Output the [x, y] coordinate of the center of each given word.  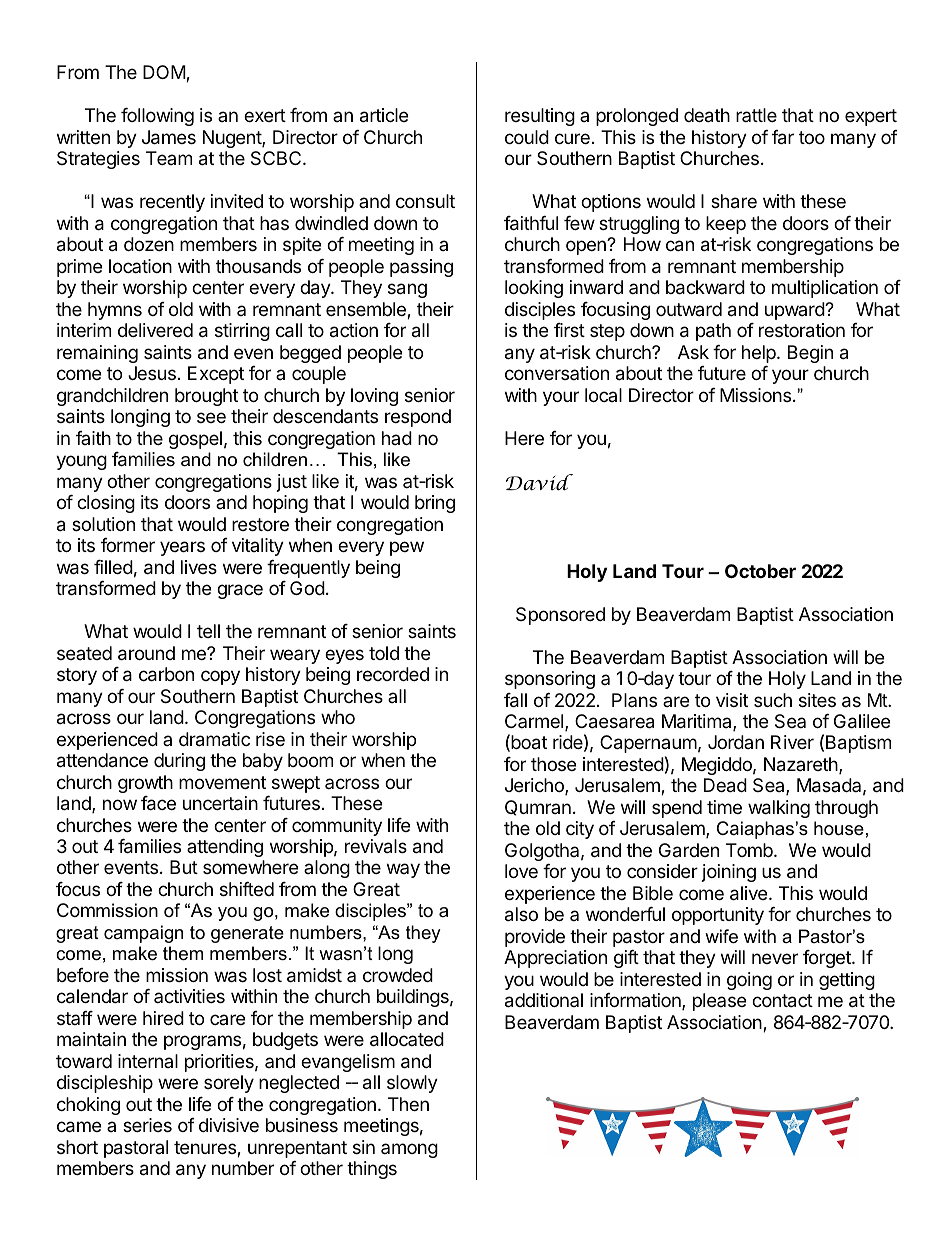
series [147, 1125]
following [157, 117]
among [409, 1150]
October [760, 571]
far [783, 137]
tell [208, 631]
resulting [540, 117]
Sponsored [560, 616]
